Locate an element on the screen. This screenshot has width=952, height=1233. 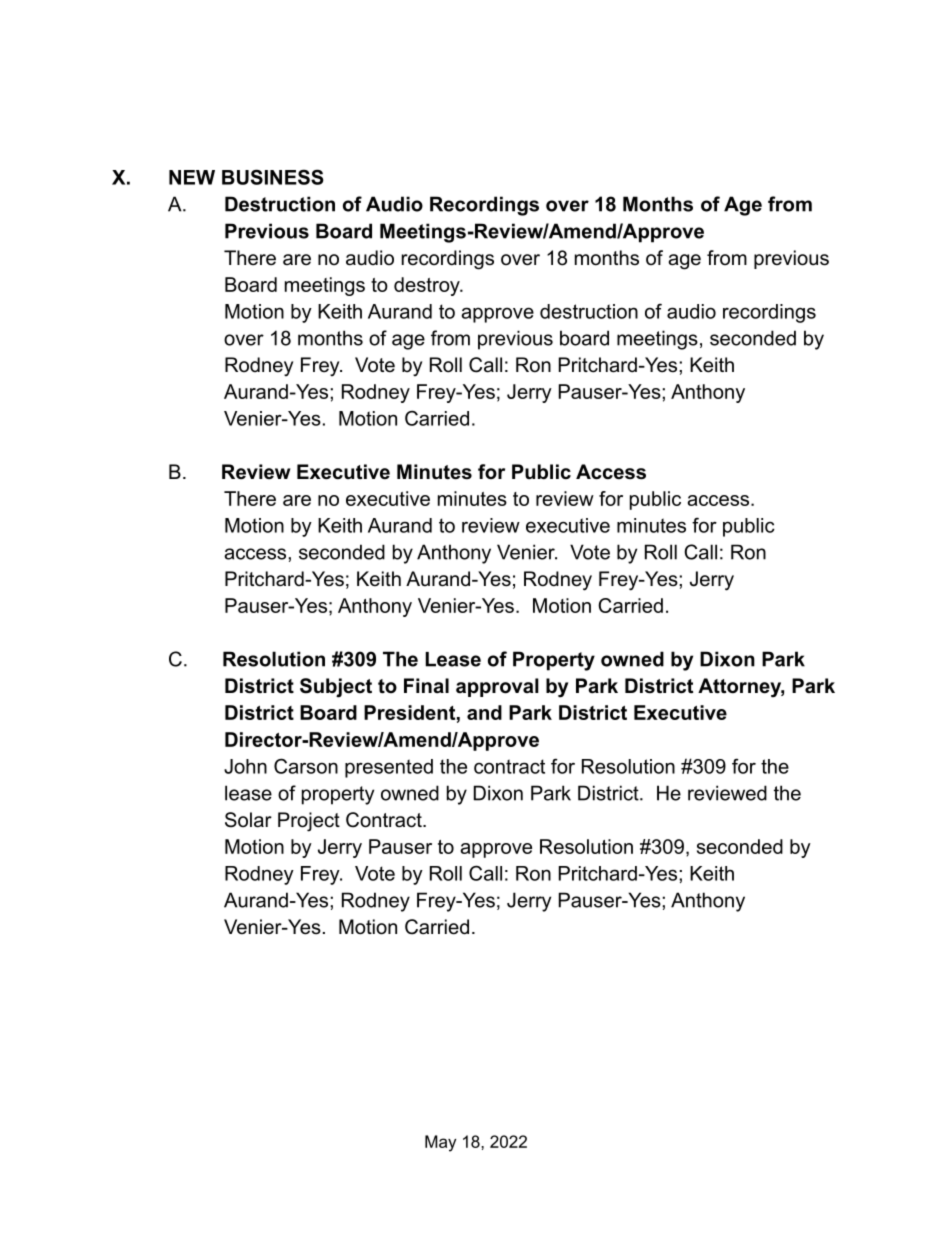
Subject is located at coordinates (336, 688).
